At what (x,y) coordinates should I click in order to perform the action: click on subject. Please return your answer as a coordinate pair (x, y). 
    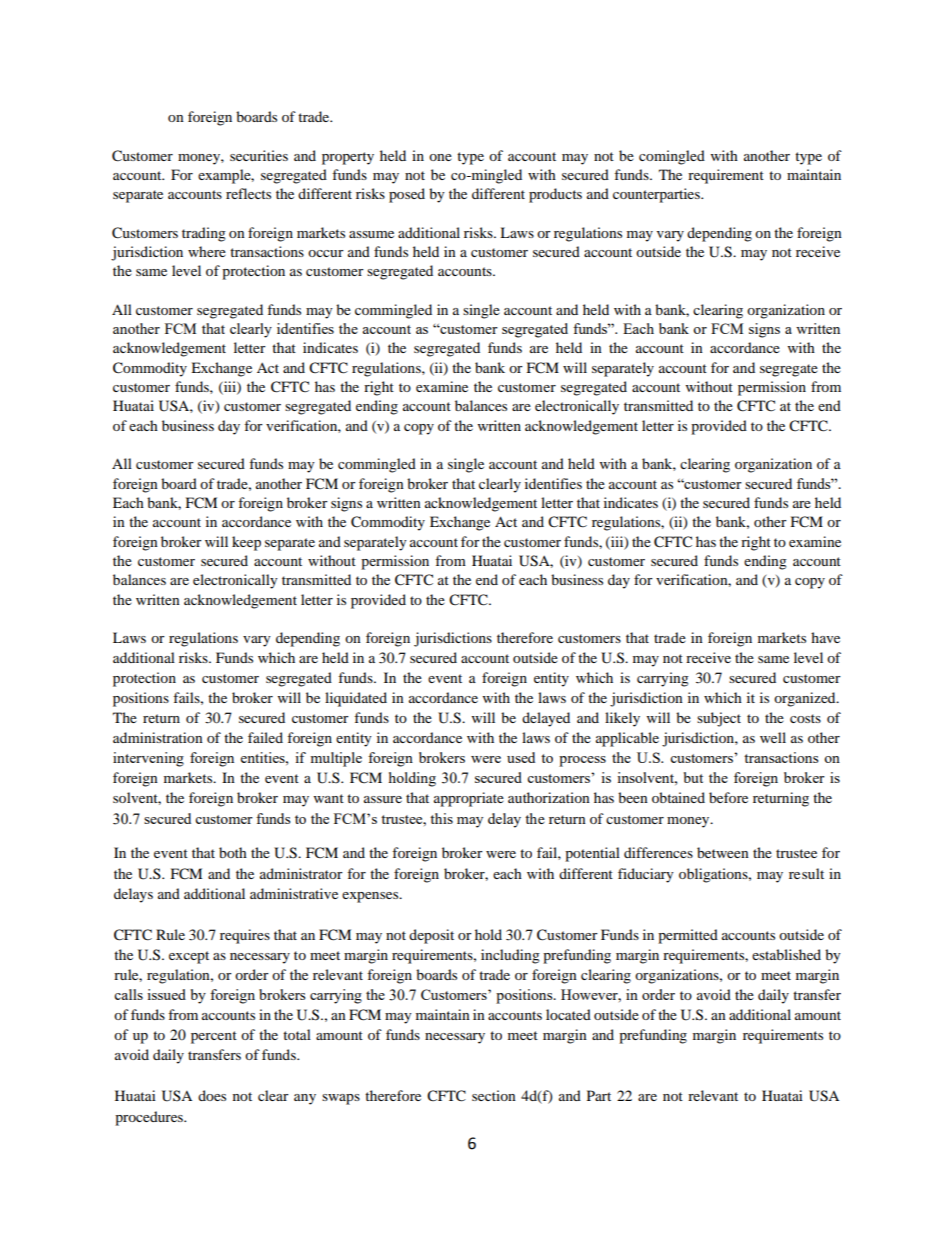
    Looking at the image, I should click on (719, 719).
